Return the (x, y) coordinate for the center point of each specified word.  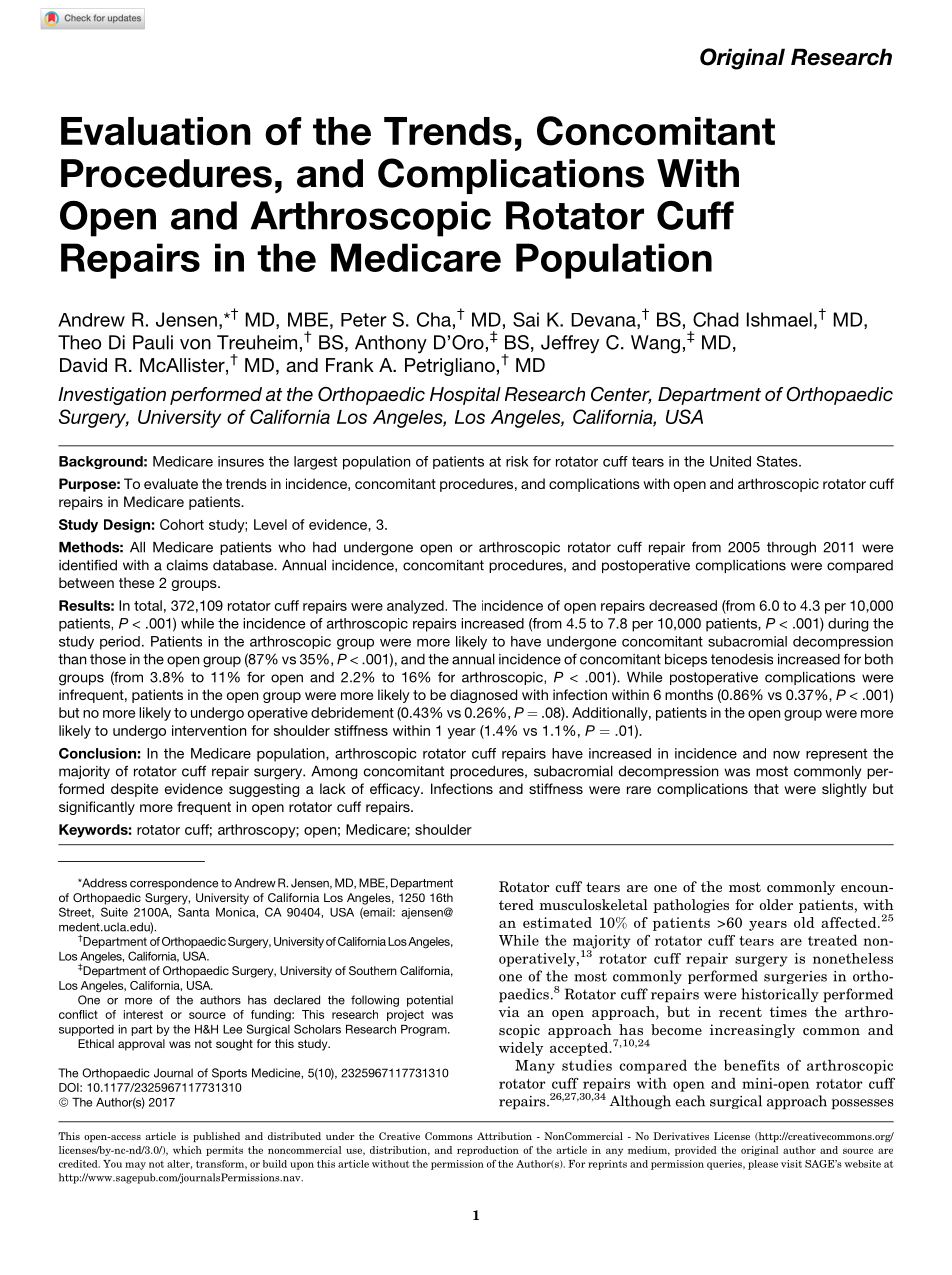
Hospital (465, 396)
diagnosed (483, 696)
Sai (526, 319)
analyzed (416, 607)
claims (187, 565)
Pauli (153, 342)
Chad (716, 319)
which (187, 1150)
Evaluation (156, 131)
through (791, 549)
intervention (209, 730)
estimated (557, 922)
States (778, 461)
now (786, 755)
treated (832, 940)
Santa (193, 912)
